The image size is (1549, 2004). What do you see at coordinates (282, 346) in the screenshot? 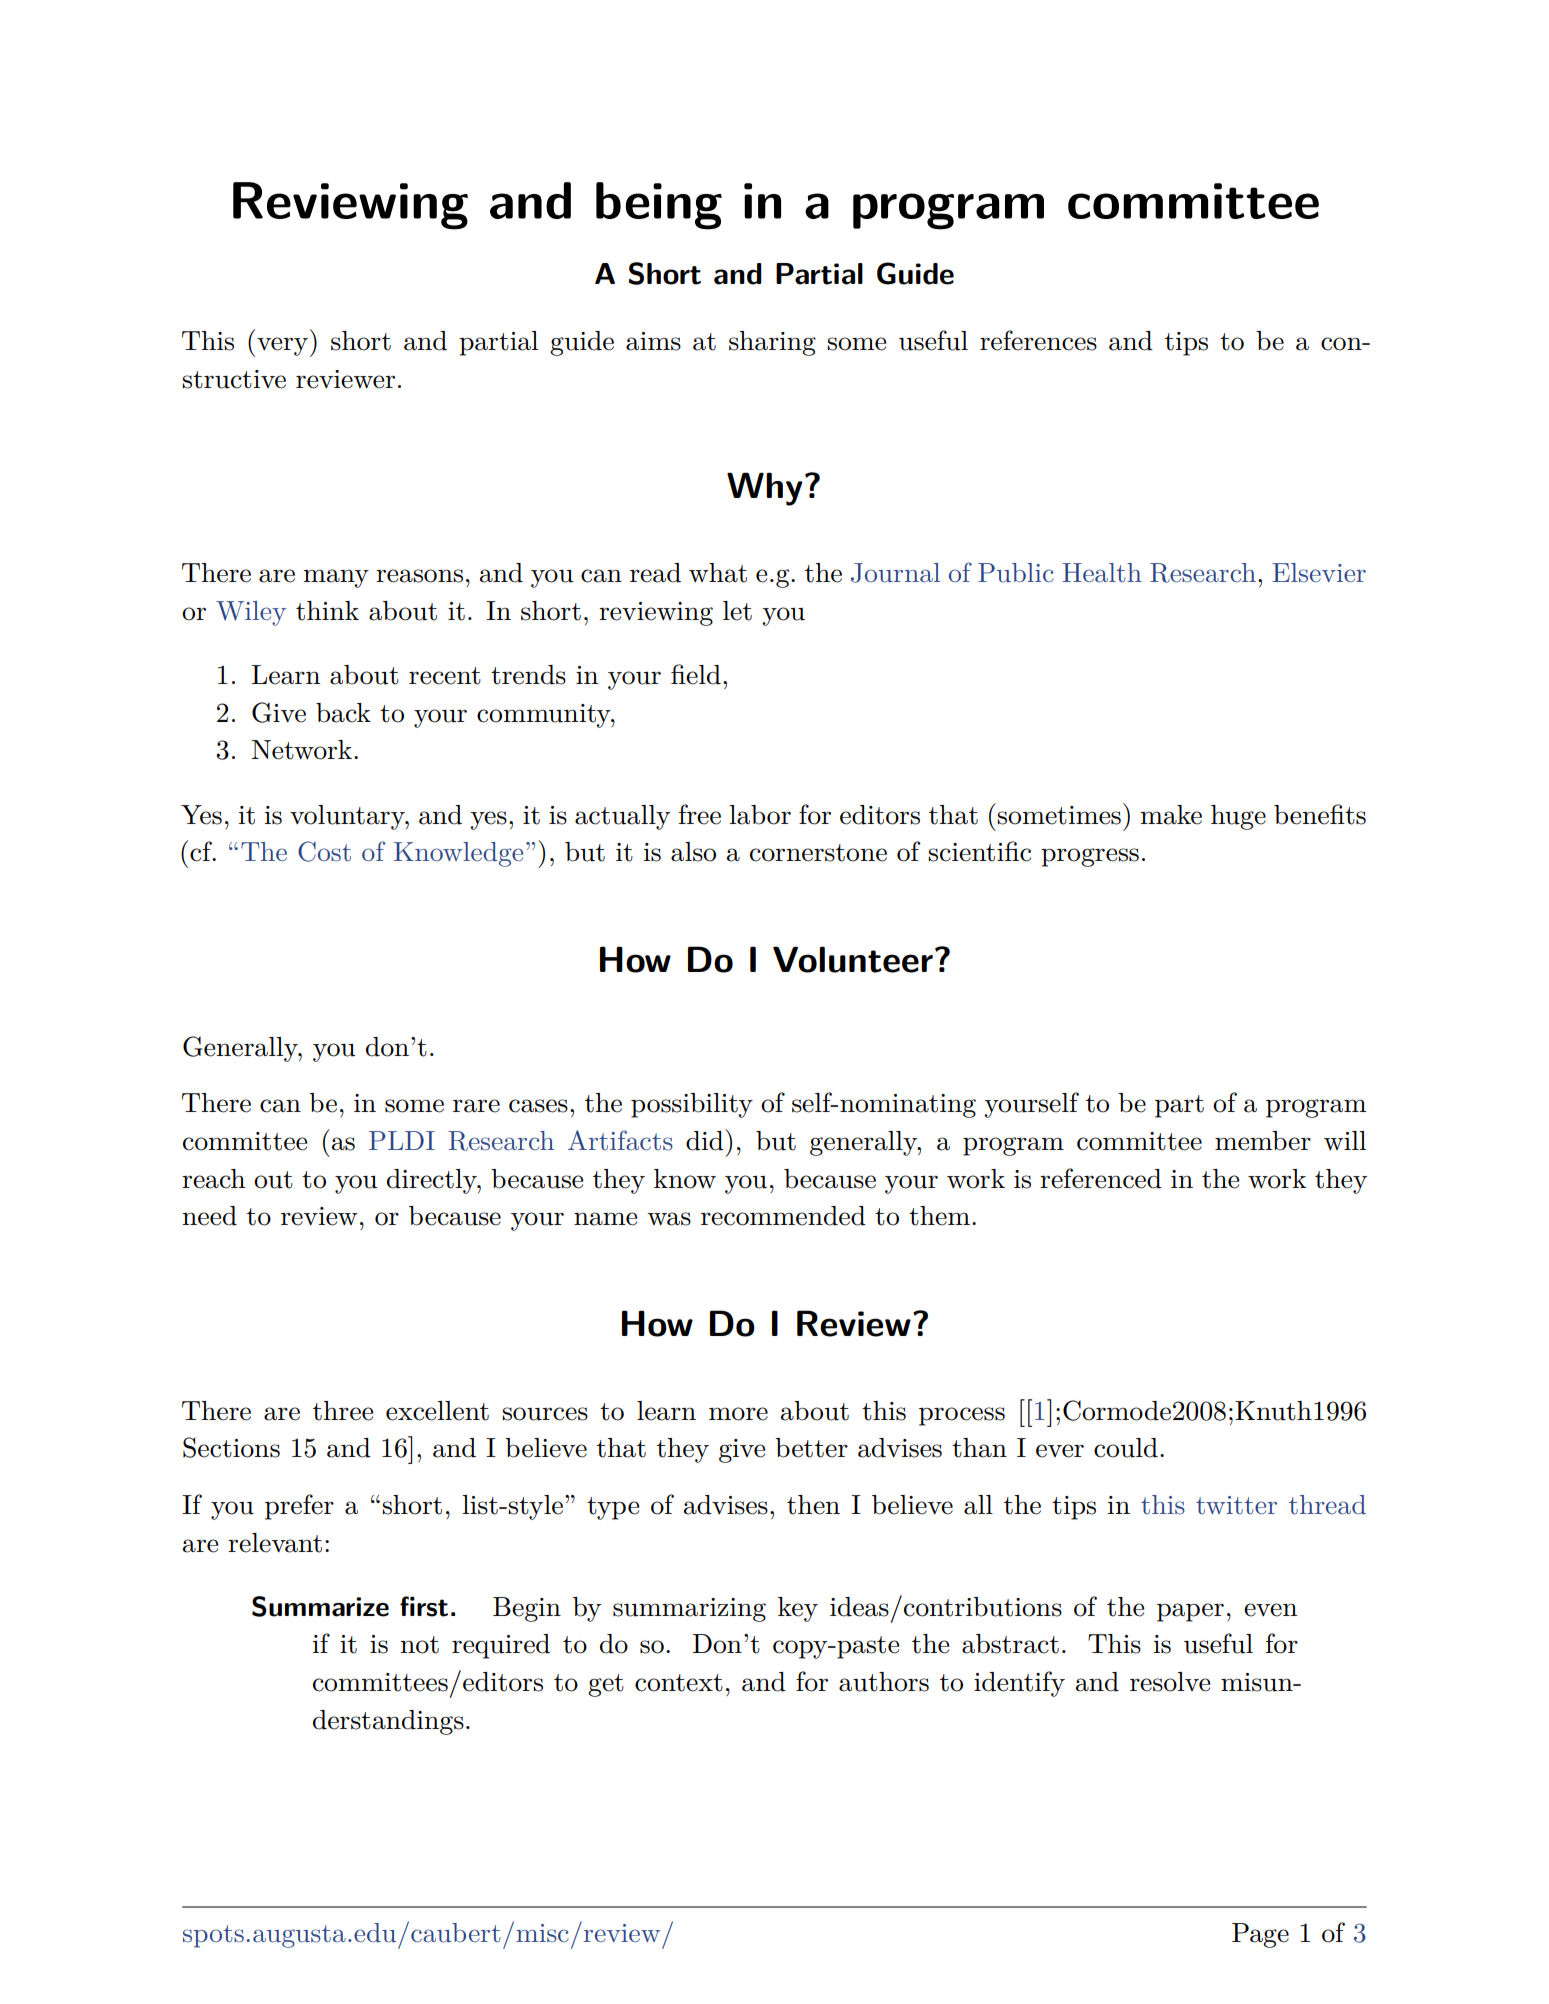
I see `very` at bounding box center [282, 346].
